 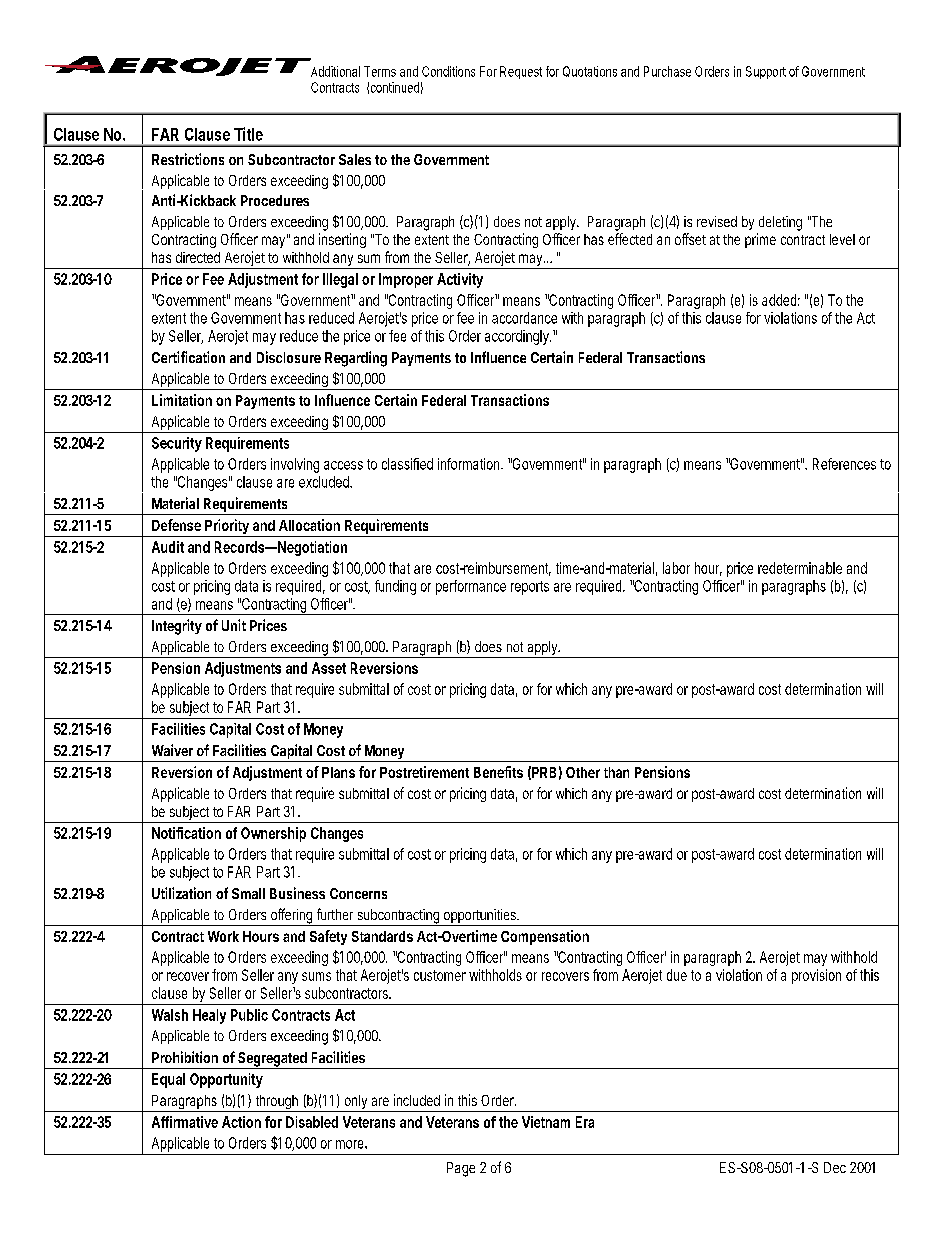 I want to click on Ownership, so click(x=273, y=834).
